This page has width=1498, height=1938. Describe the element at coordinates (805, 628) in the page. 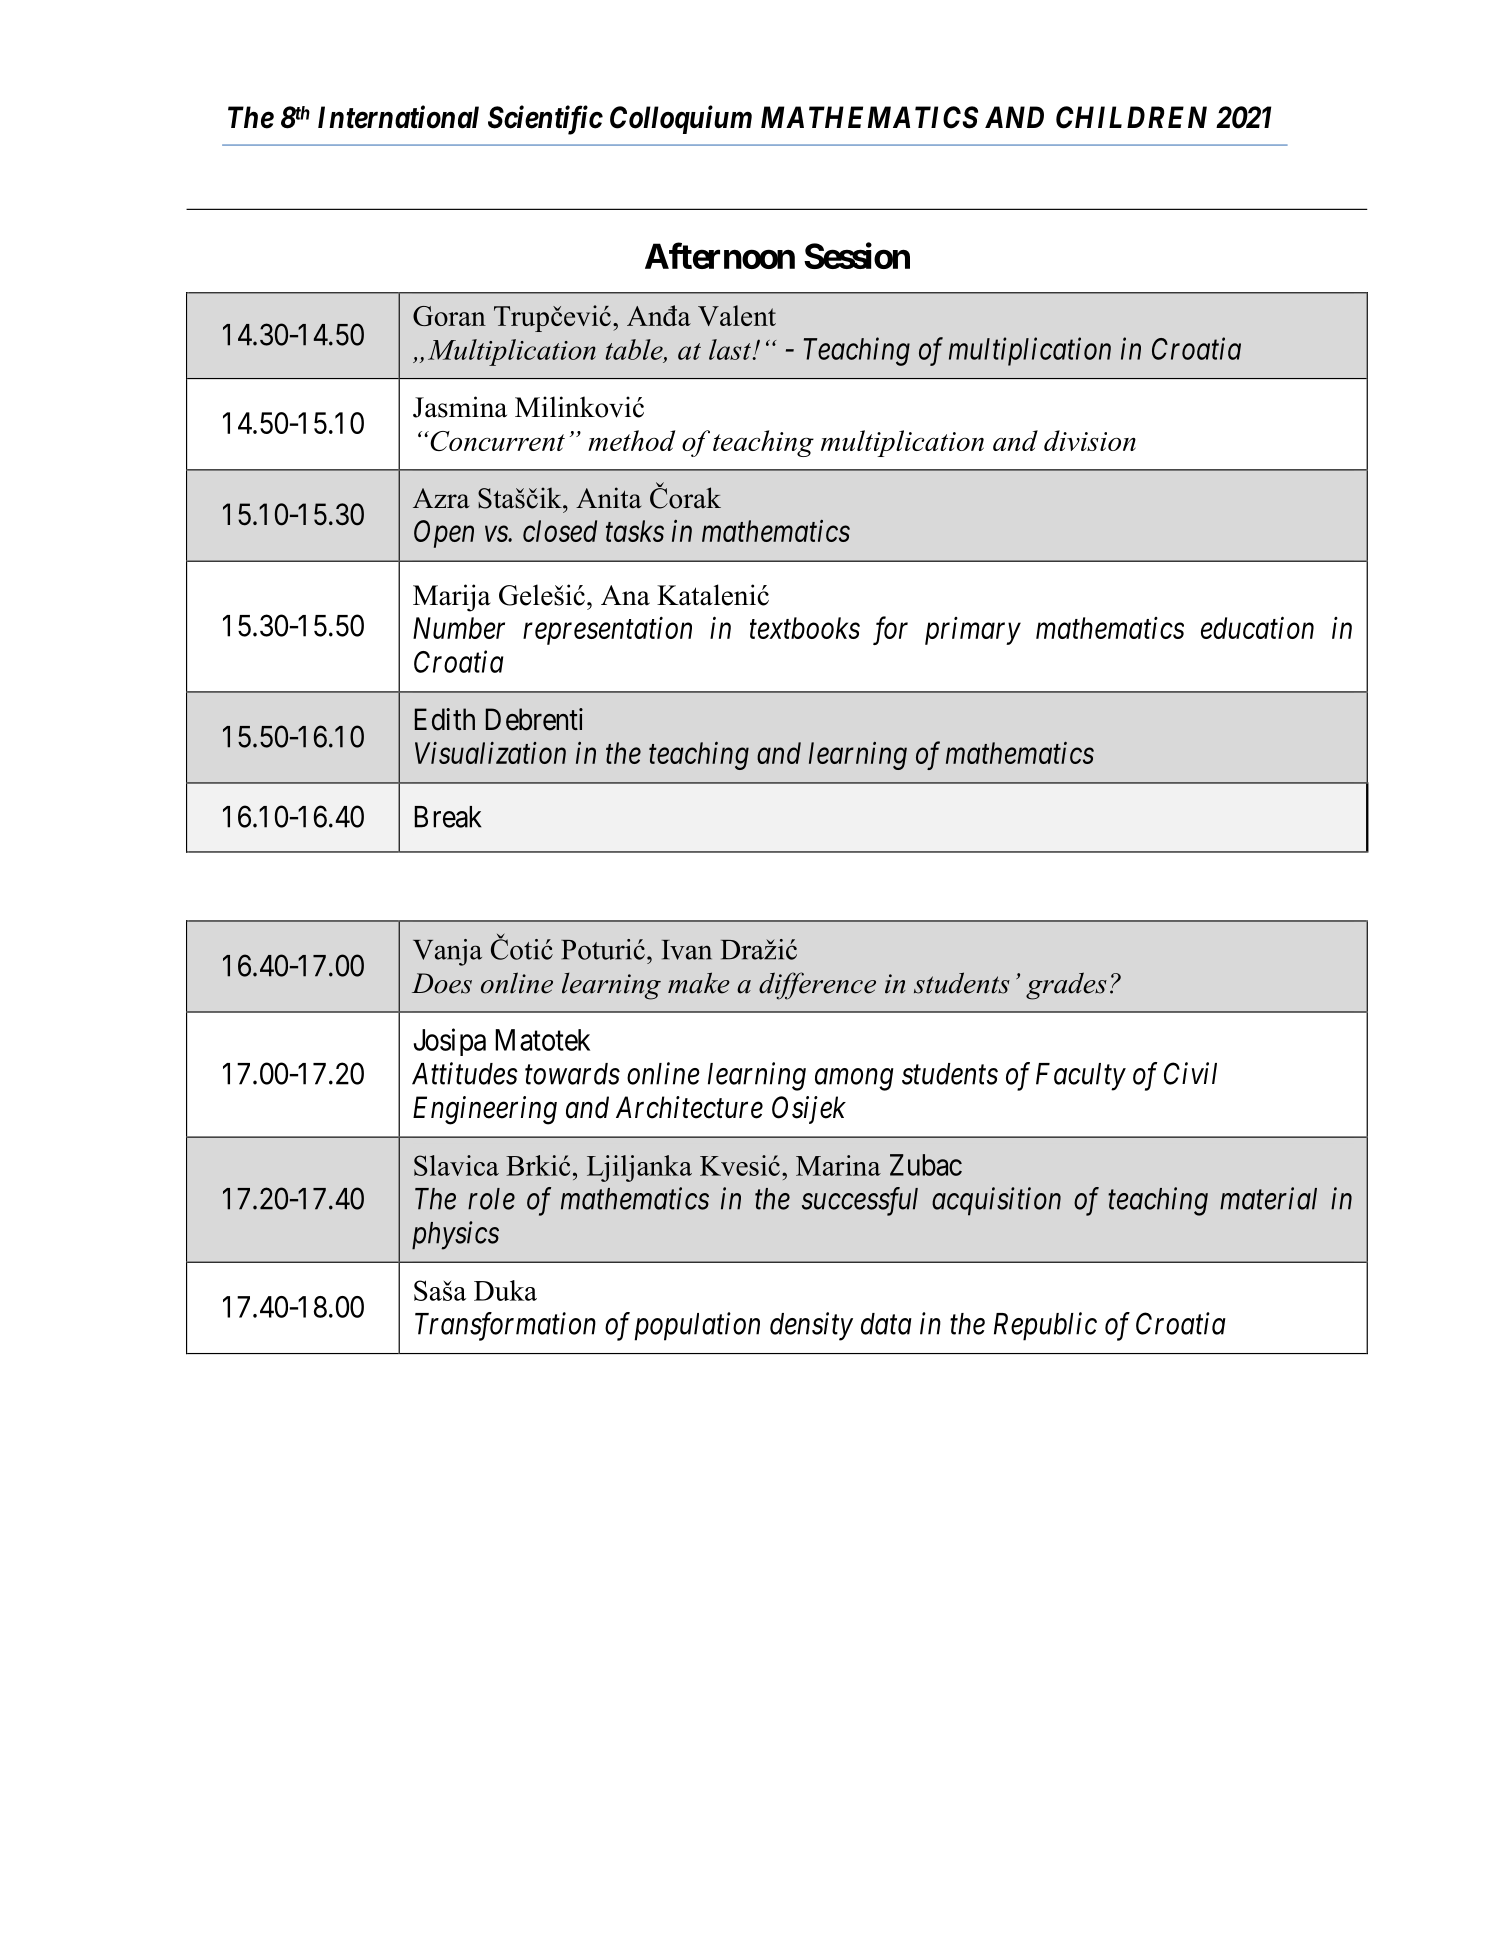

I see `textbooks` at that location.
